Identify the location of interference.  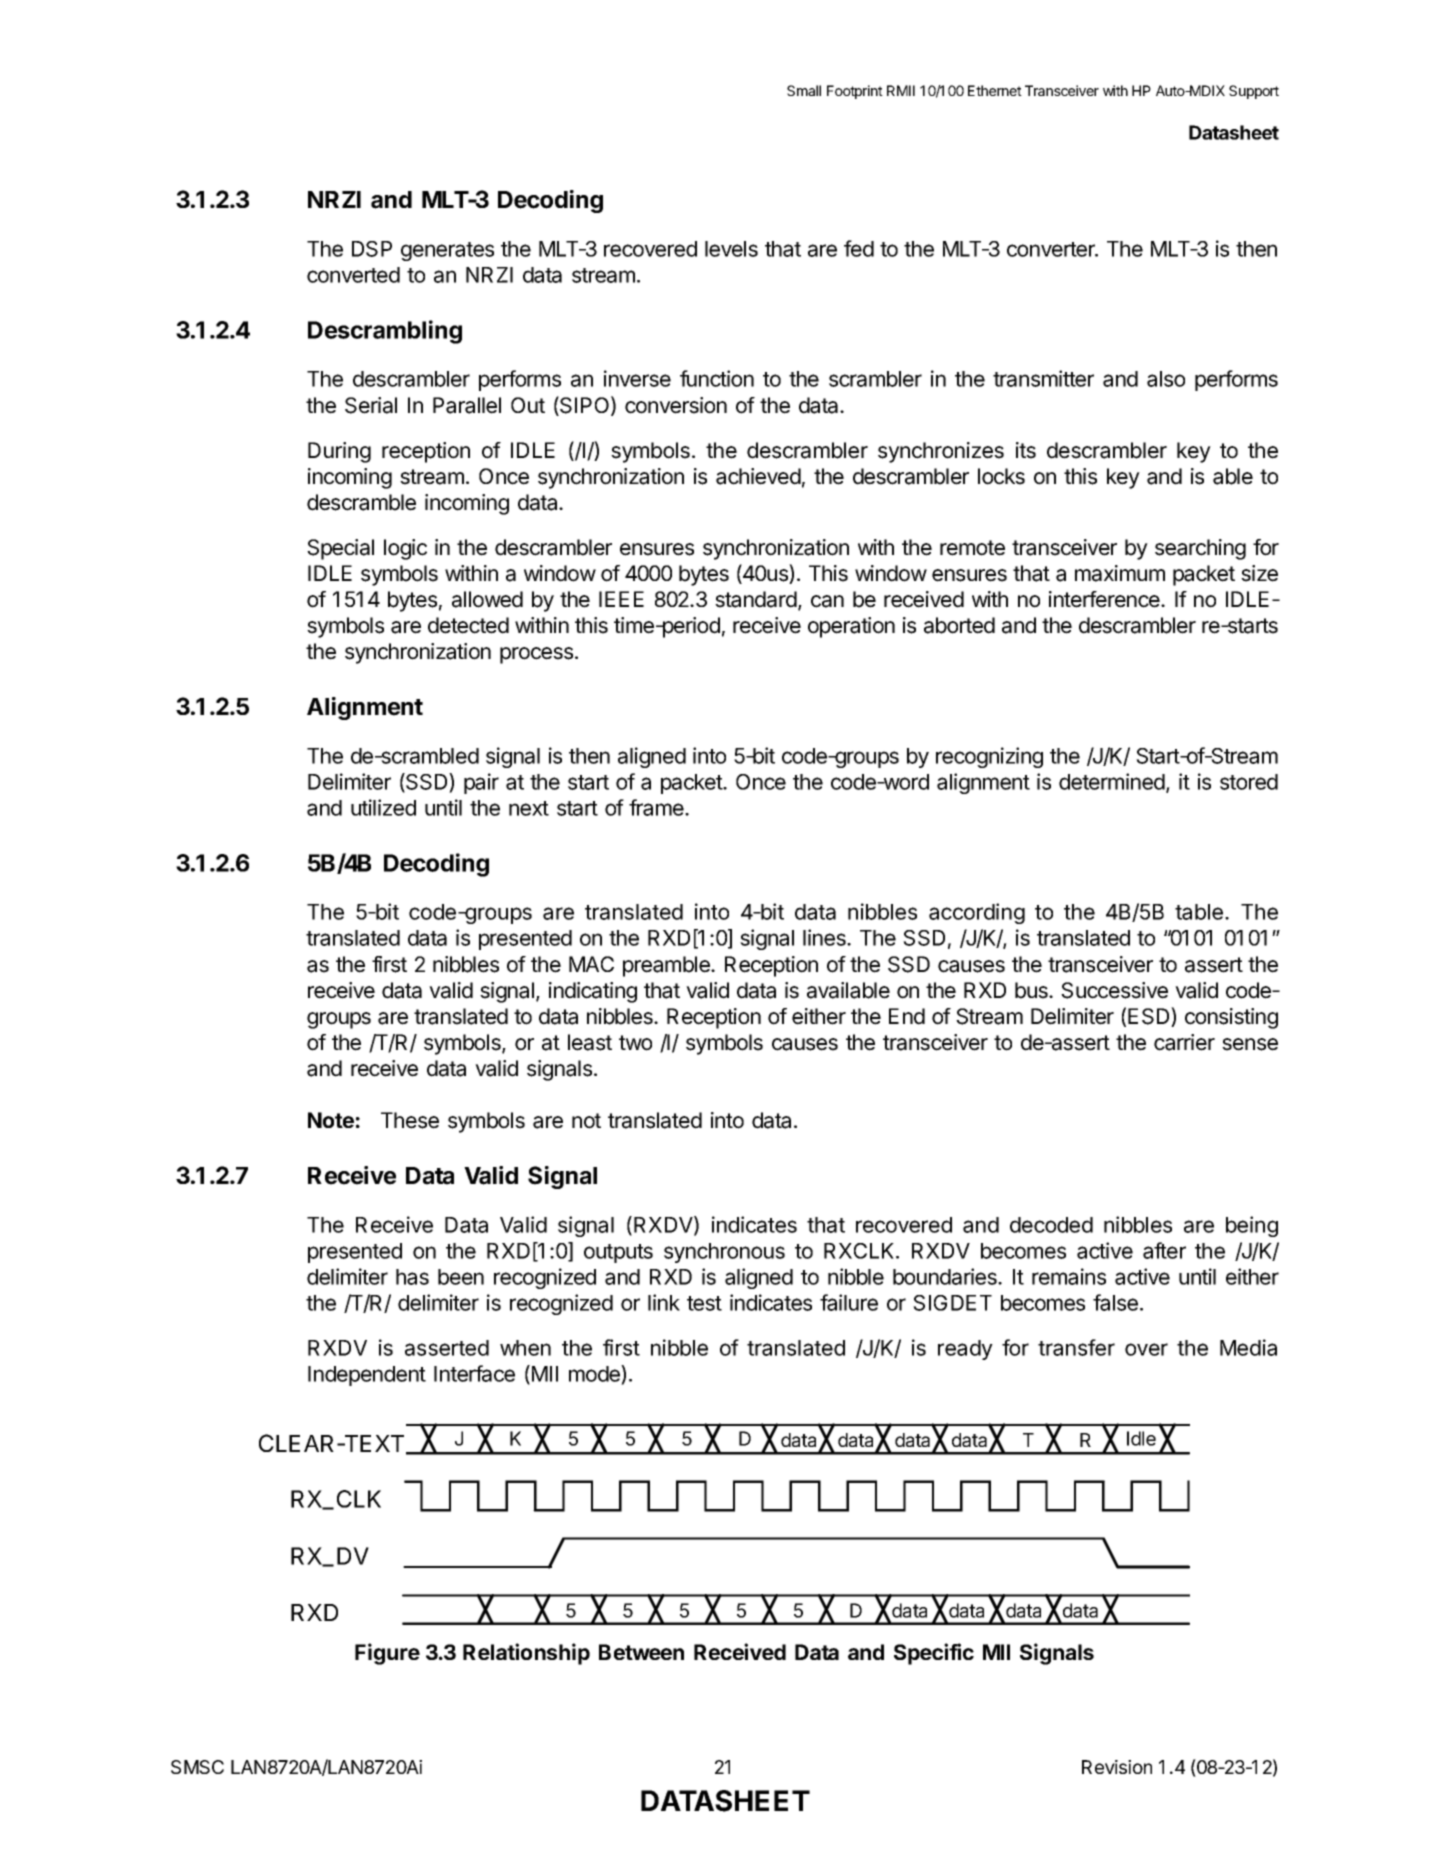
(1105, 599).
